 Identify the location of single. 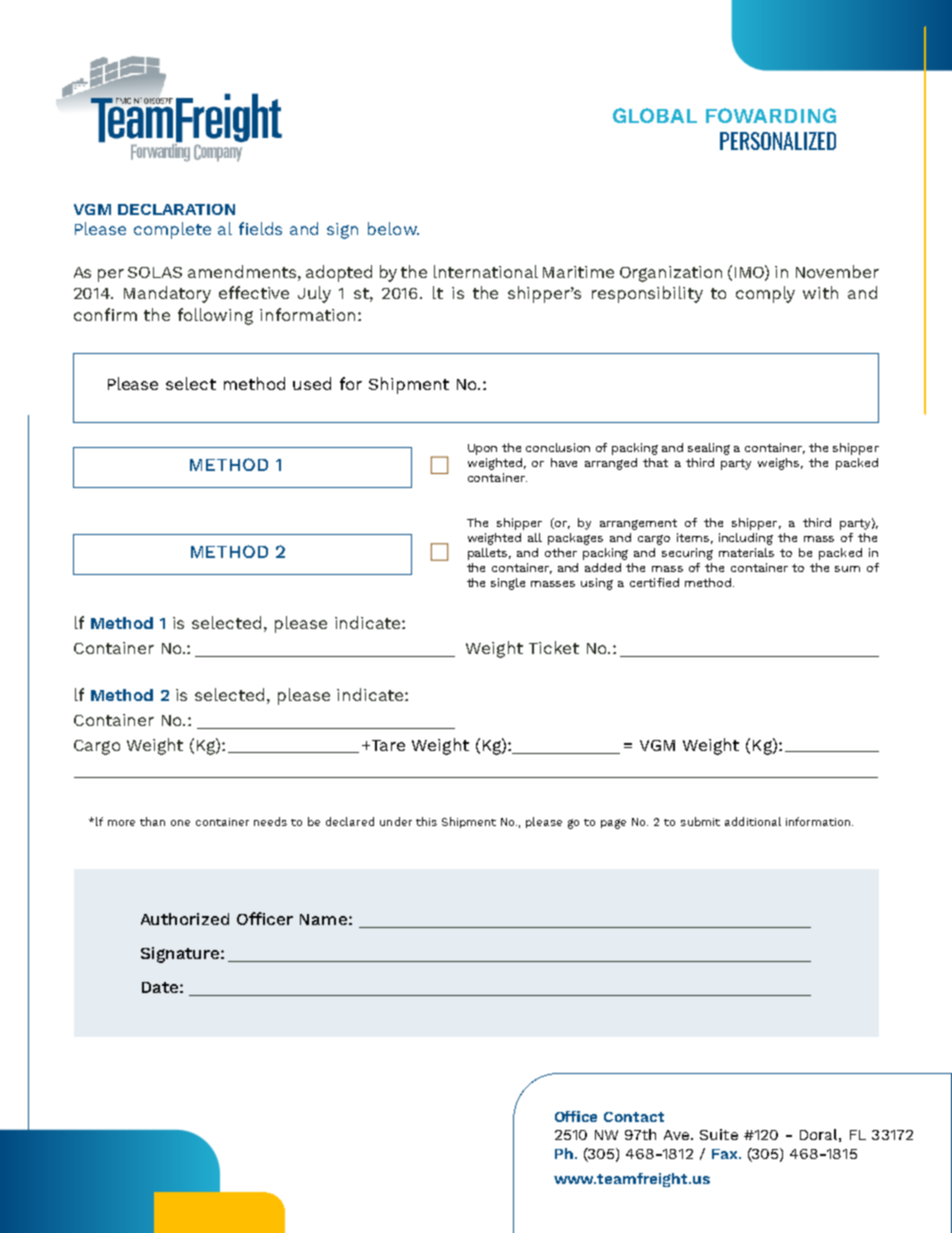
(508, 584).
